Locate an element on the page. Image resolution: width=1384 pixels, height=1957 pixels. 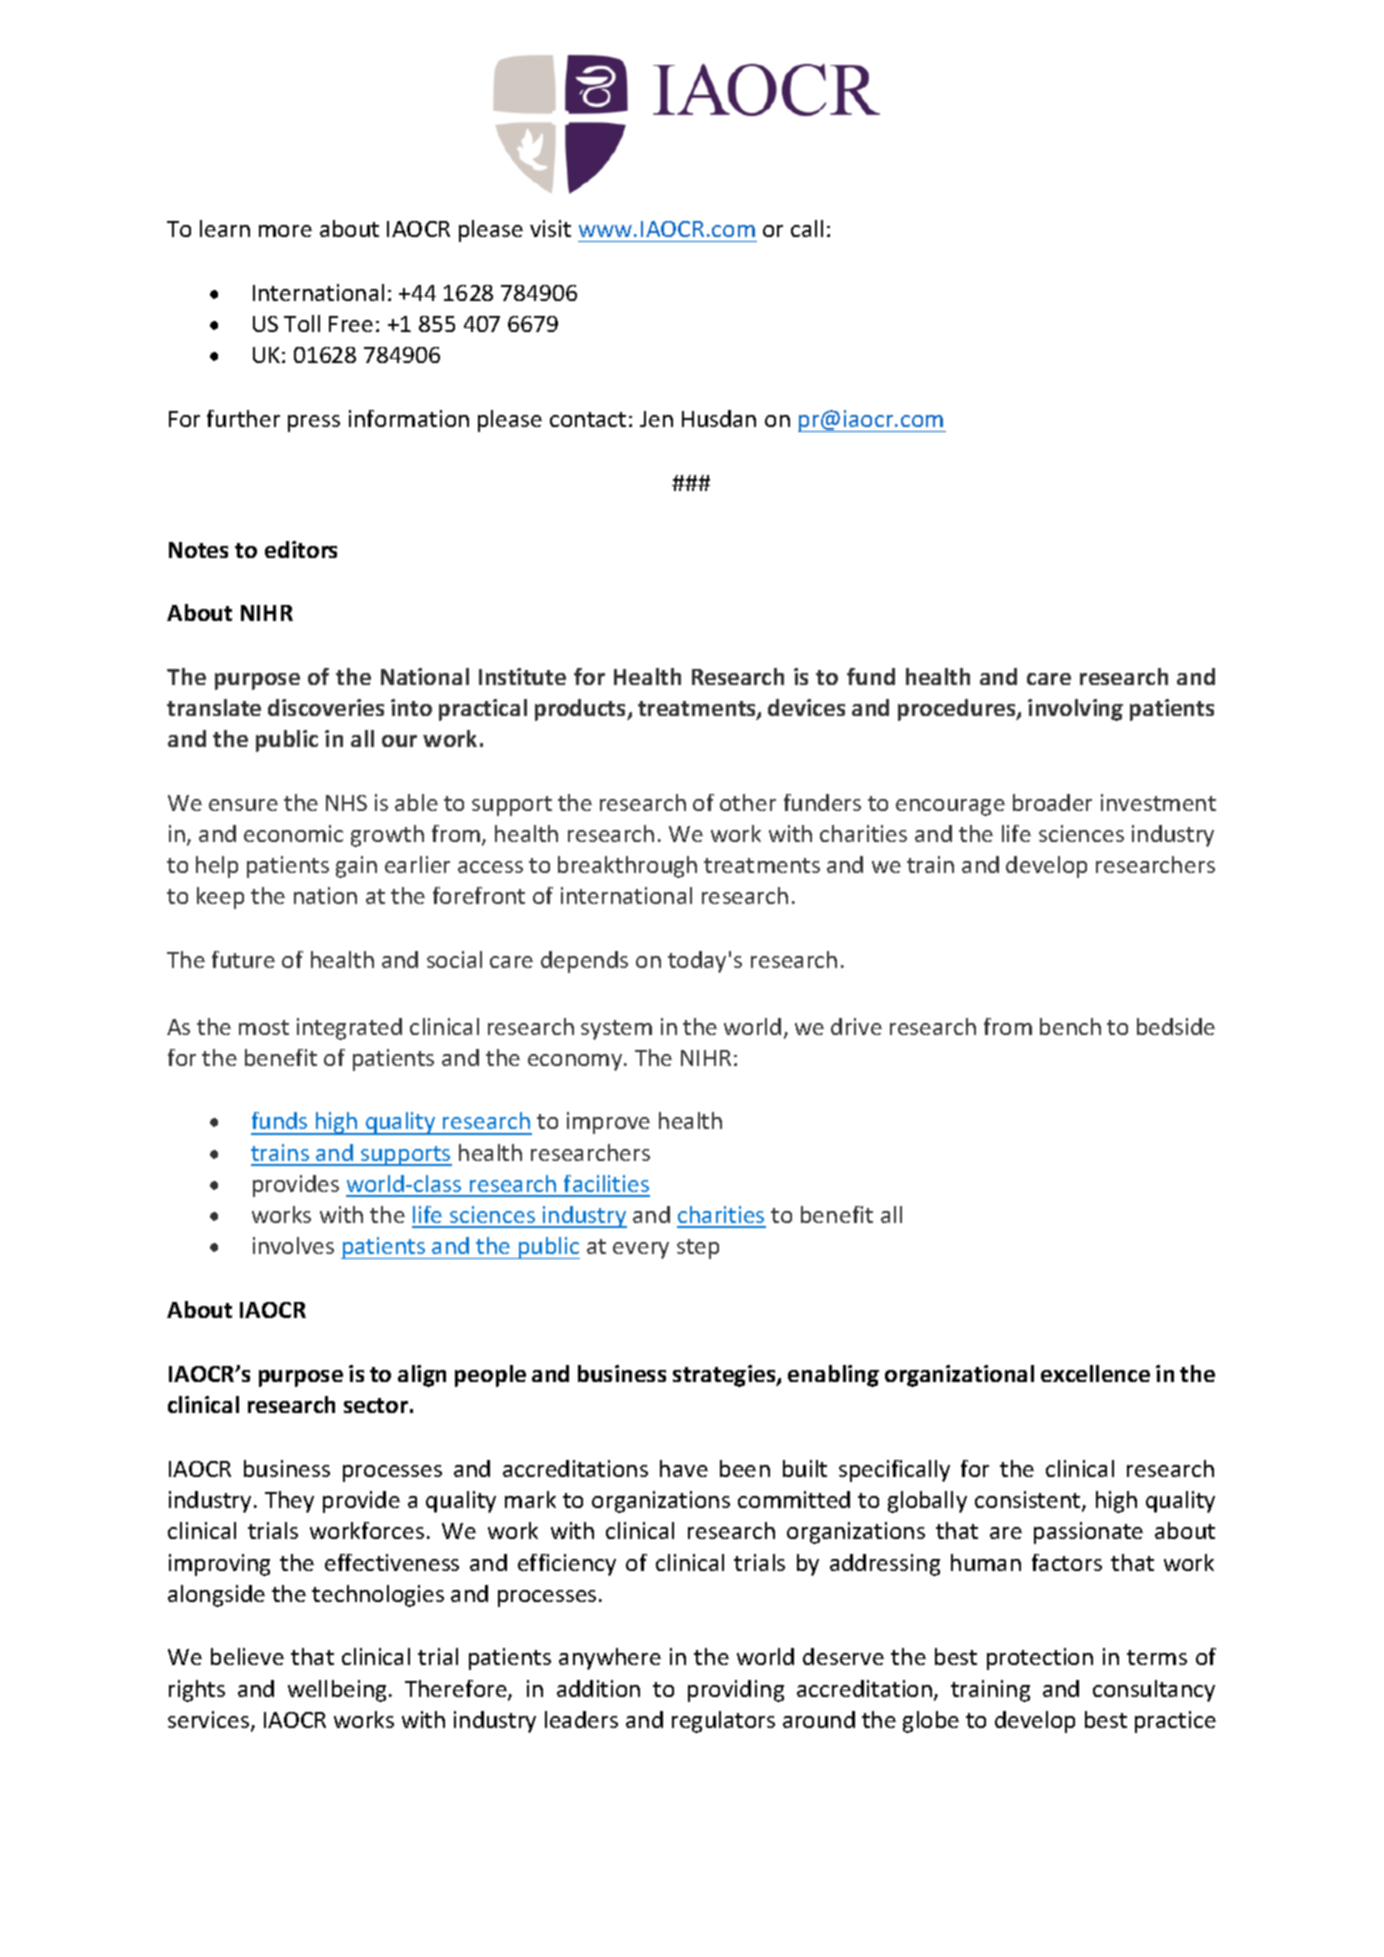
visit is located at coordinates (550, 228).
